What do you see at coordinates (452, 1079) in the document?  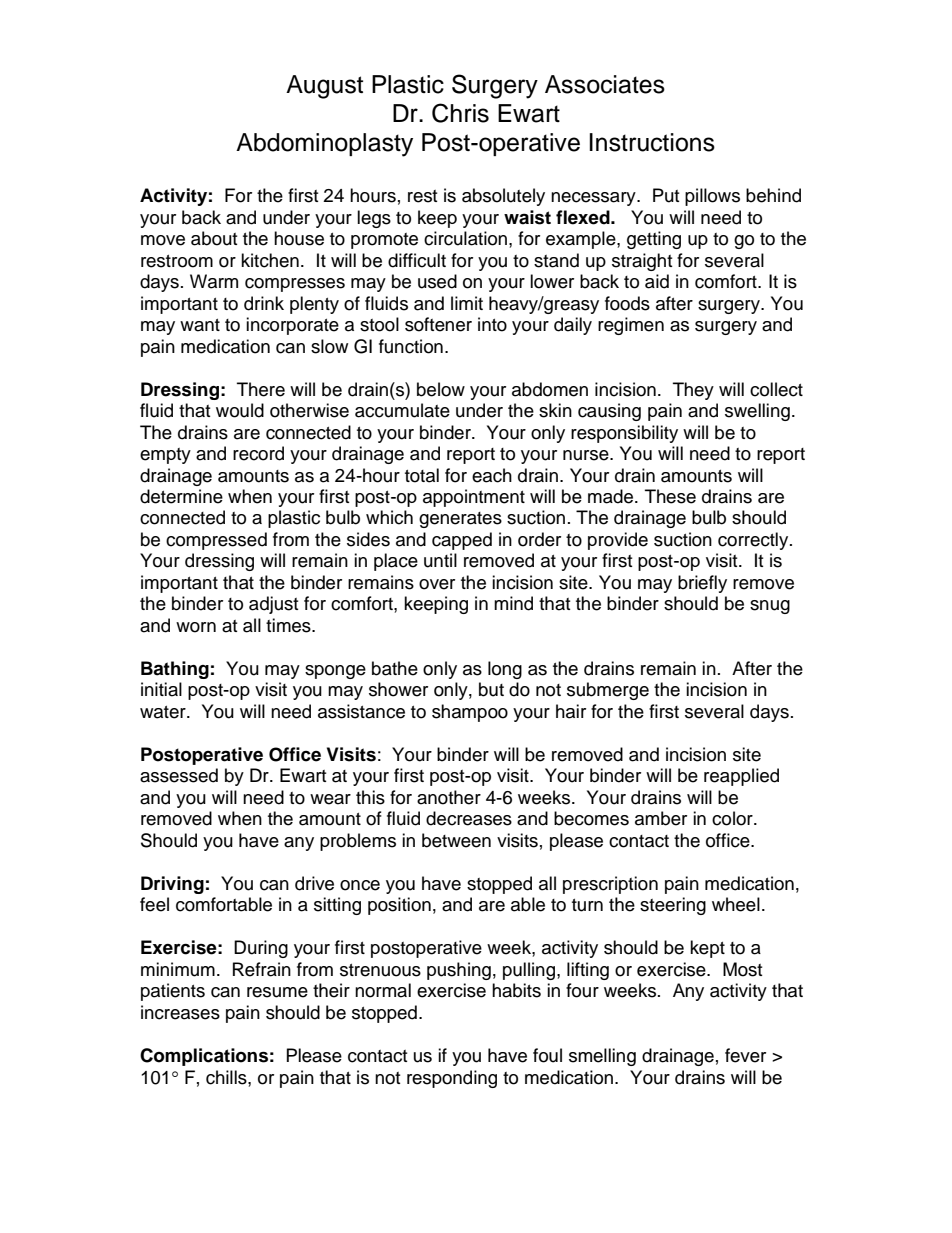 I see `responding` at bounding box center [452, 1079].
